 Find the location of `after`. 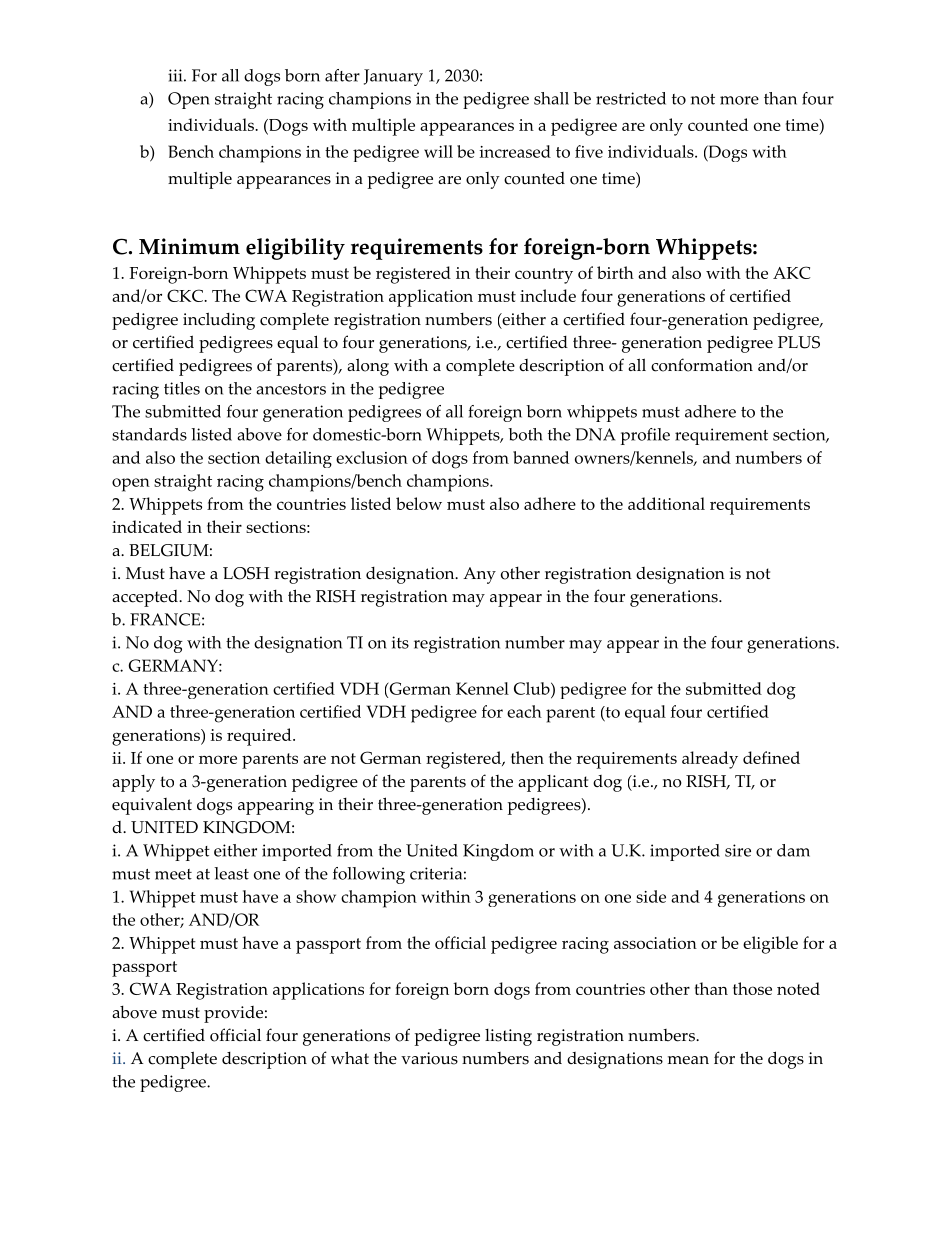

after is located at coordinates (342, 75).
